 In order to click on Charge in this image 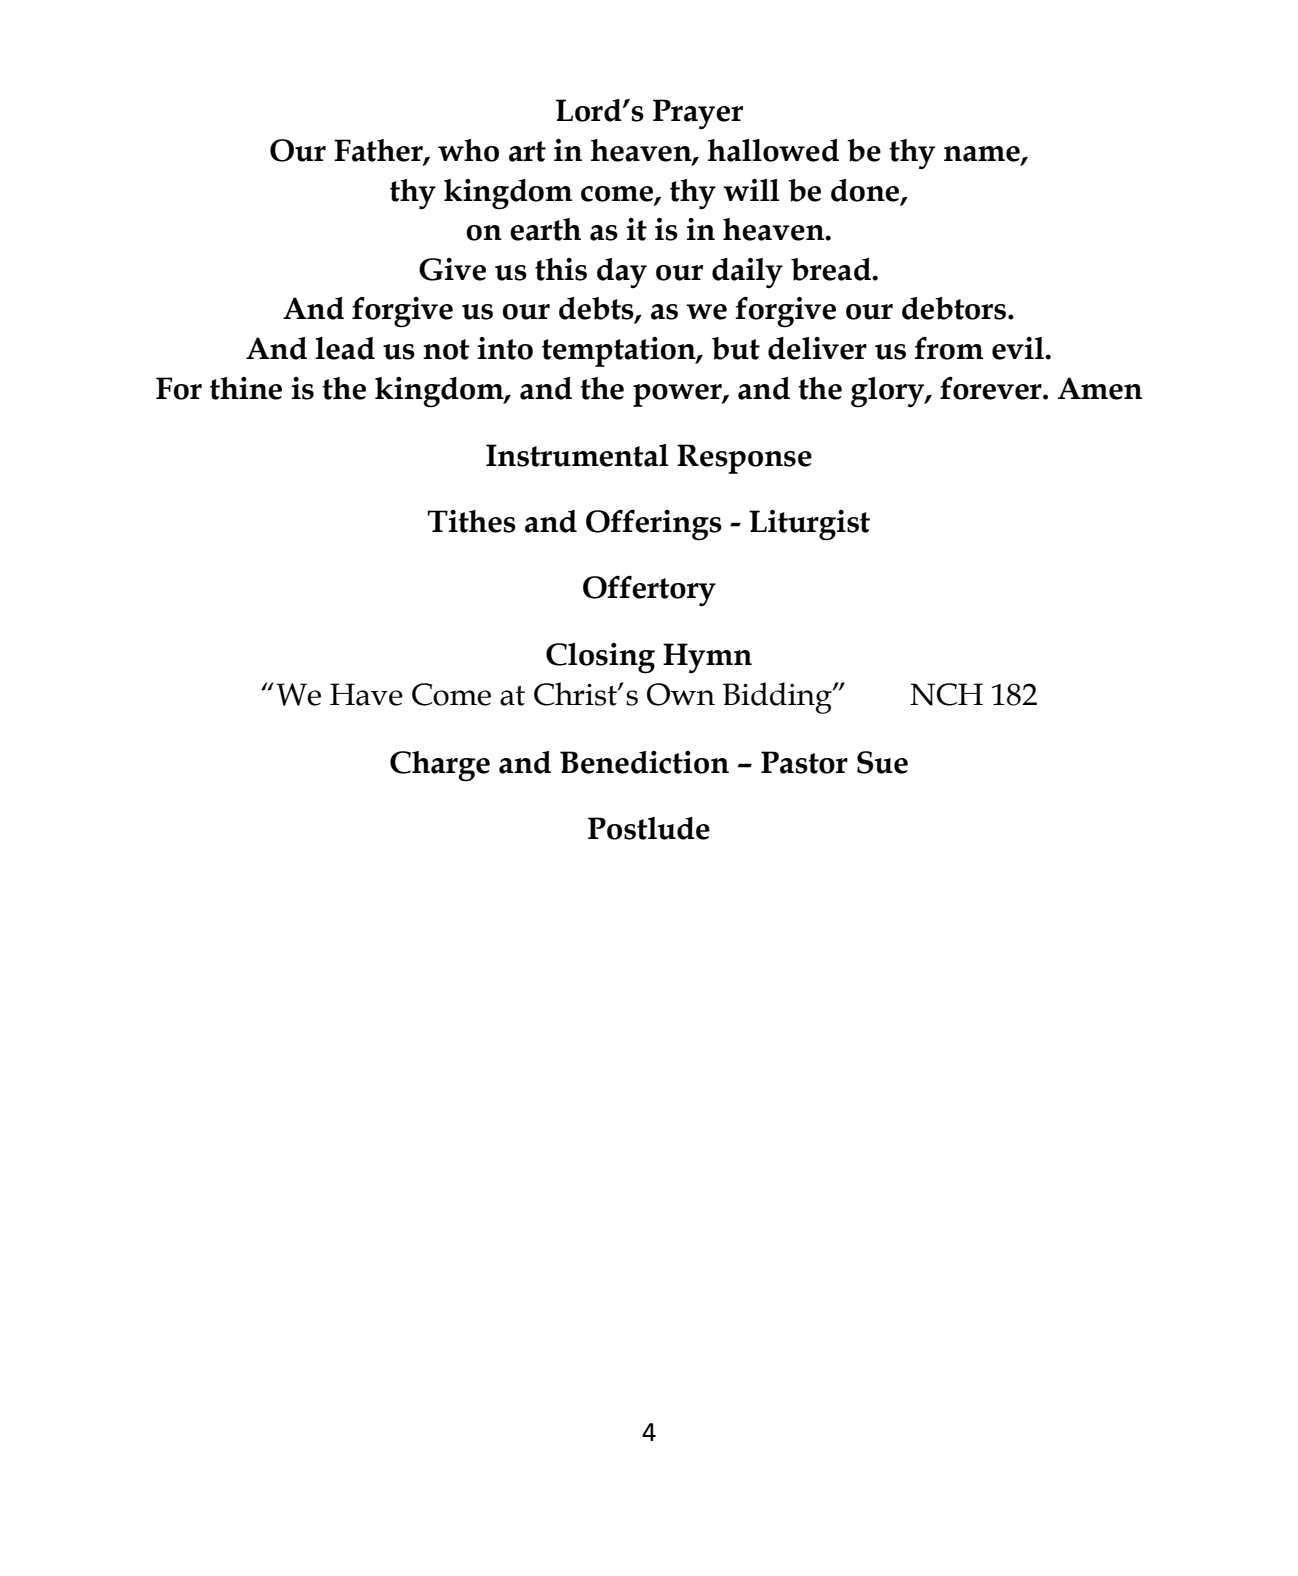, I will do `click(440, 766)`.
